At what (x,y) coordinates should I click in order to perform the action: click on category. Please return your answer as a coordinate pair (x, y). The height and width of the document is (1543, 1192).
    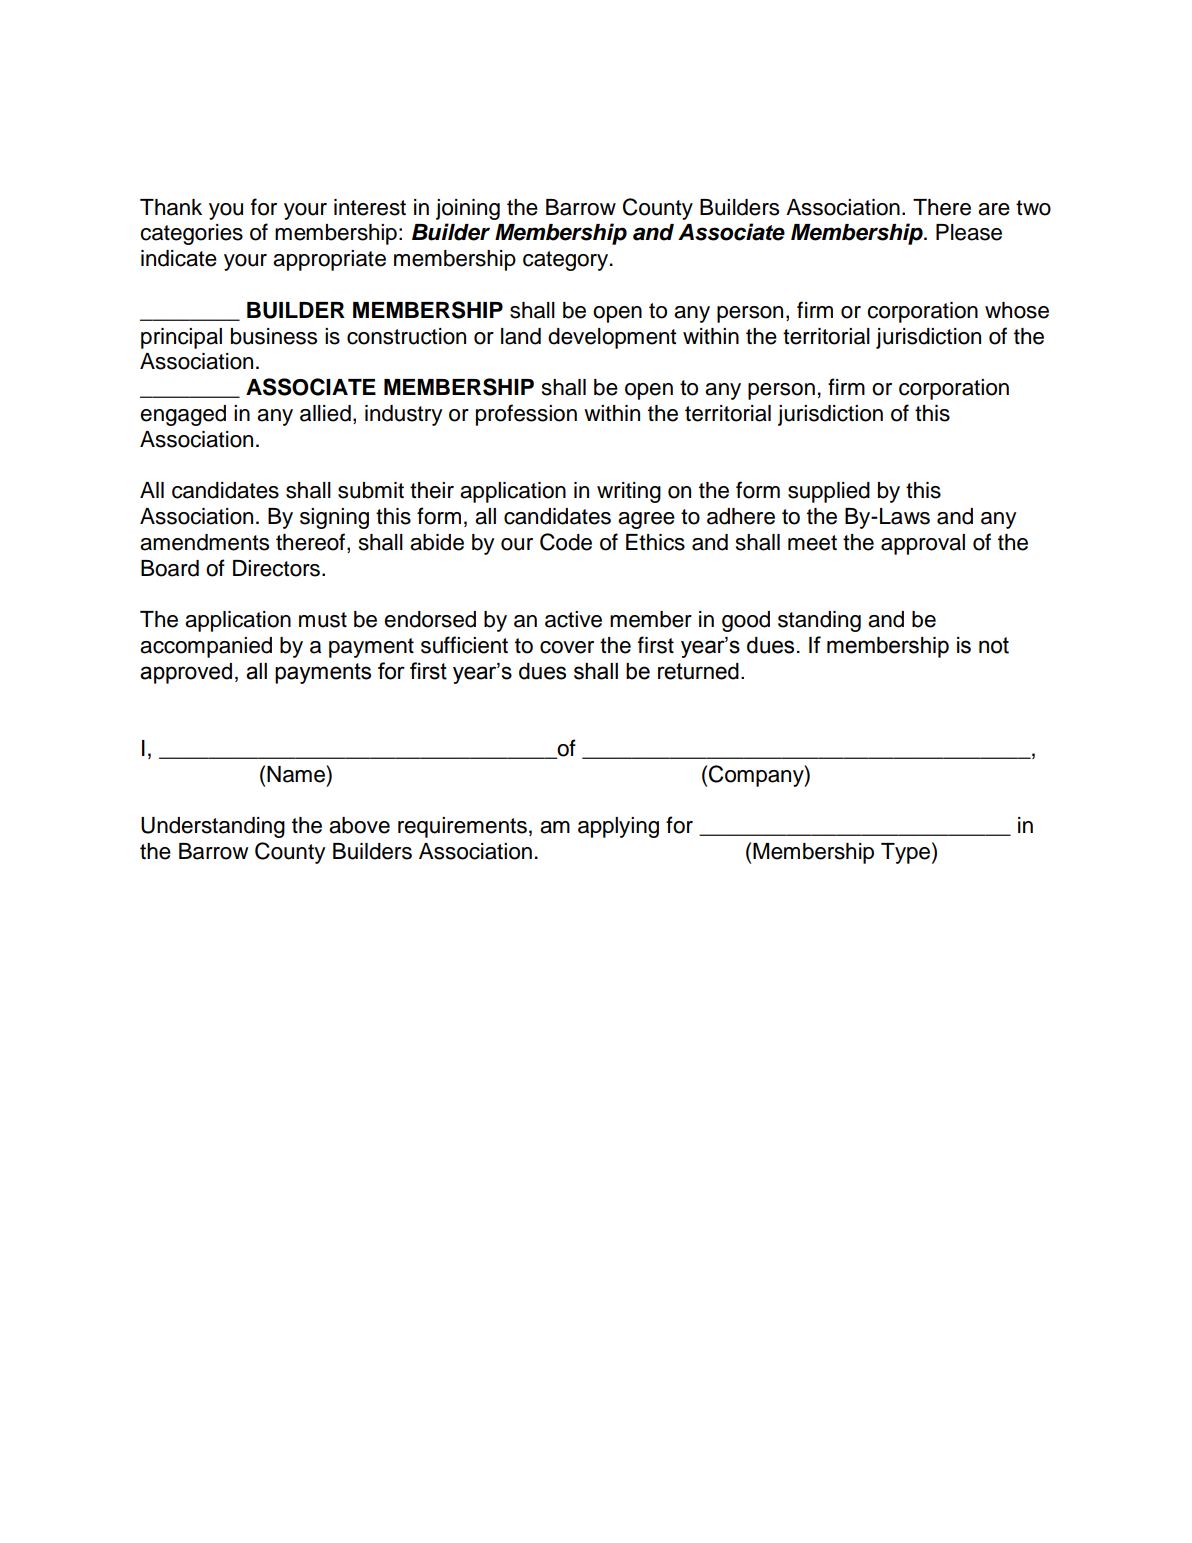
    Looking at the image, I should click on (565, 261).
